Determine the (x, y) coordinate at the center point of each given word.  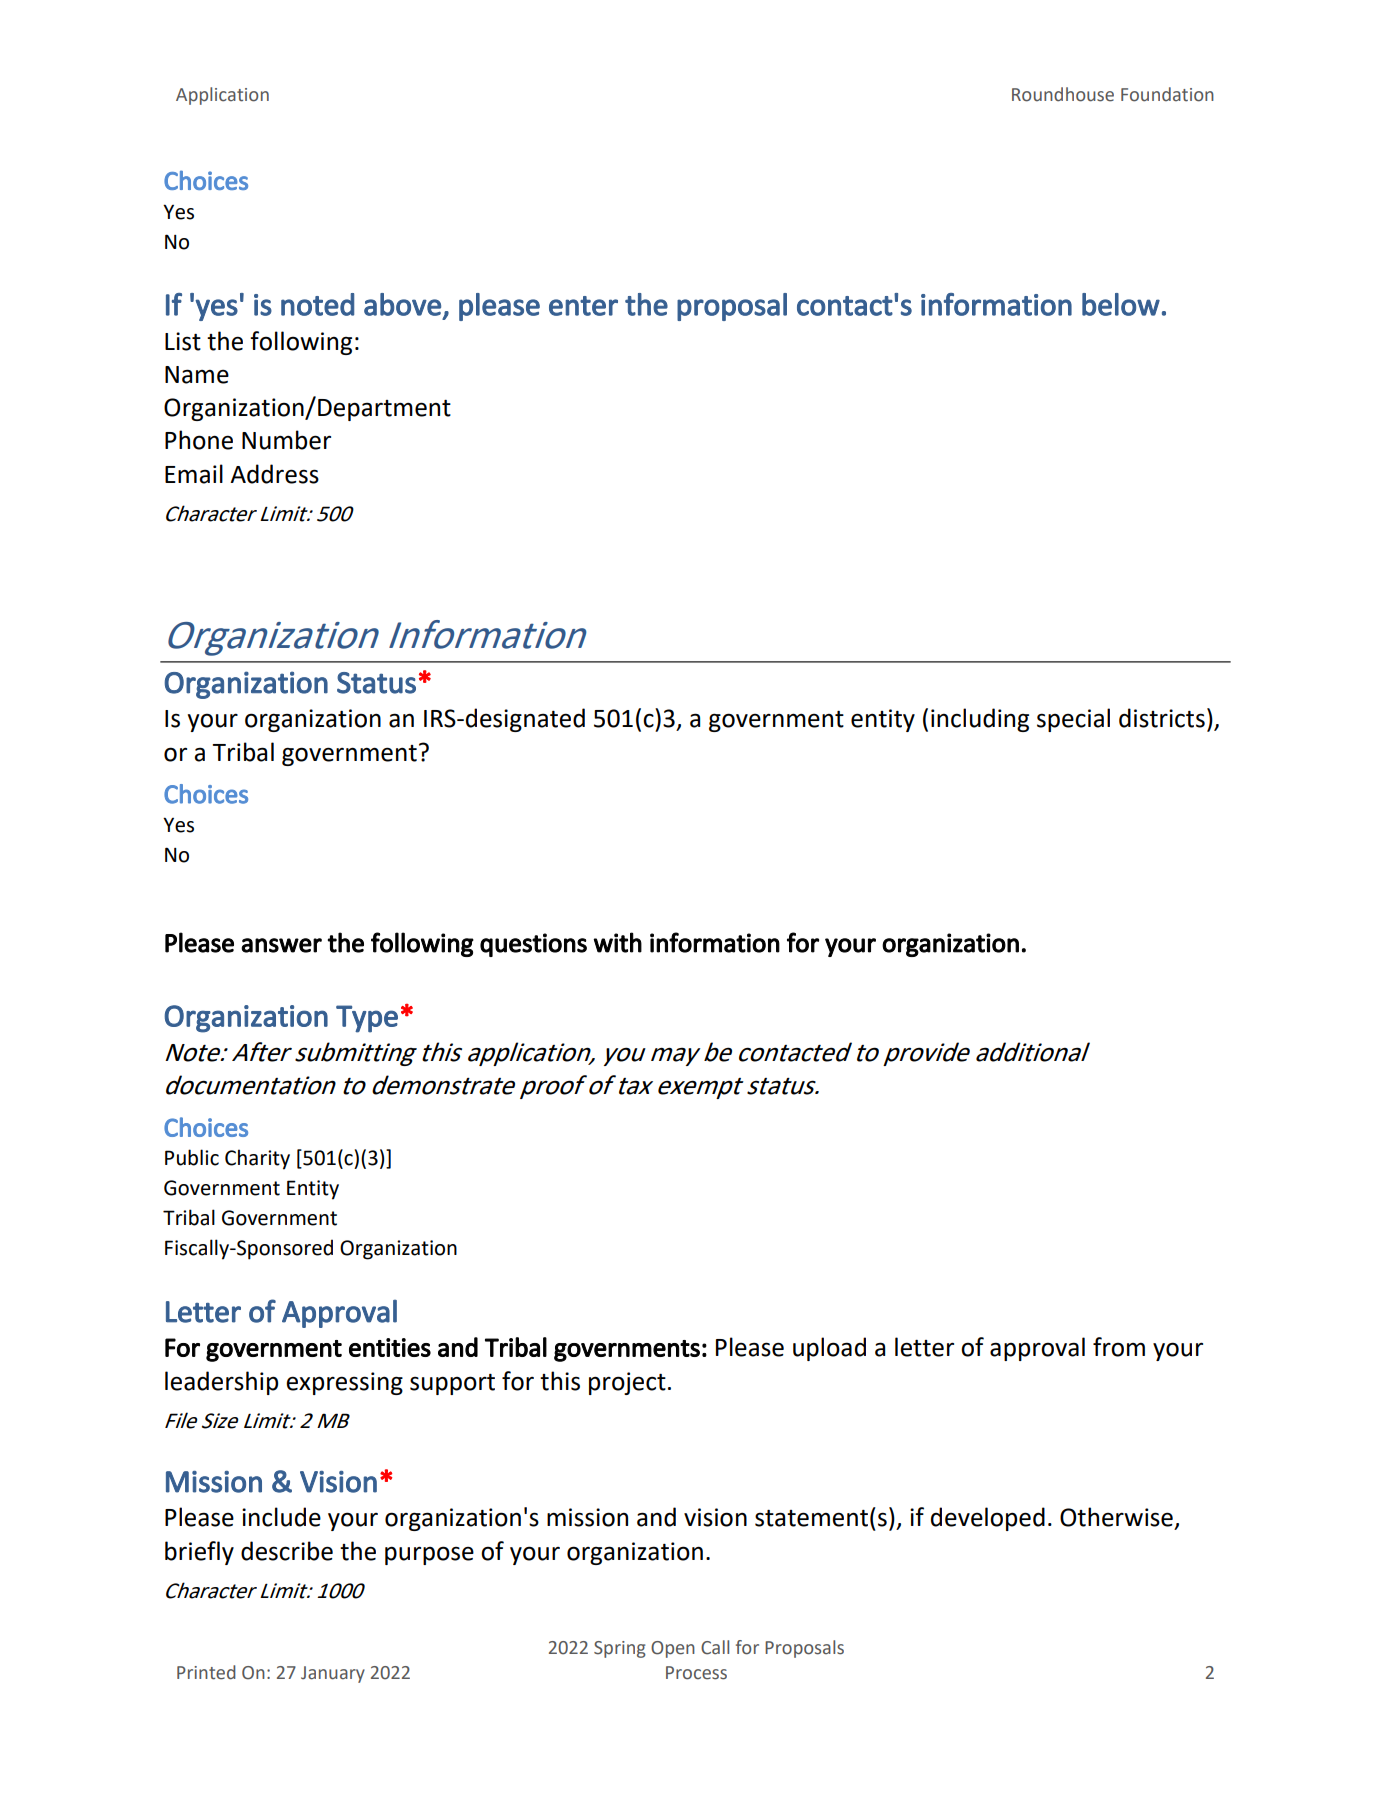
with (617, 942)
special (1073, 720)
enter (583, 306)
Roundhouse (1063, 94)
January (333, 1674)
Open (673, 1649)
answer (281, 945)
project (627, 1383)
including (980, 720)
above (402, 304)
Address (274, 474)
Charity (257, 1159)
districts (1162, 718)
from (1119, 1347)
